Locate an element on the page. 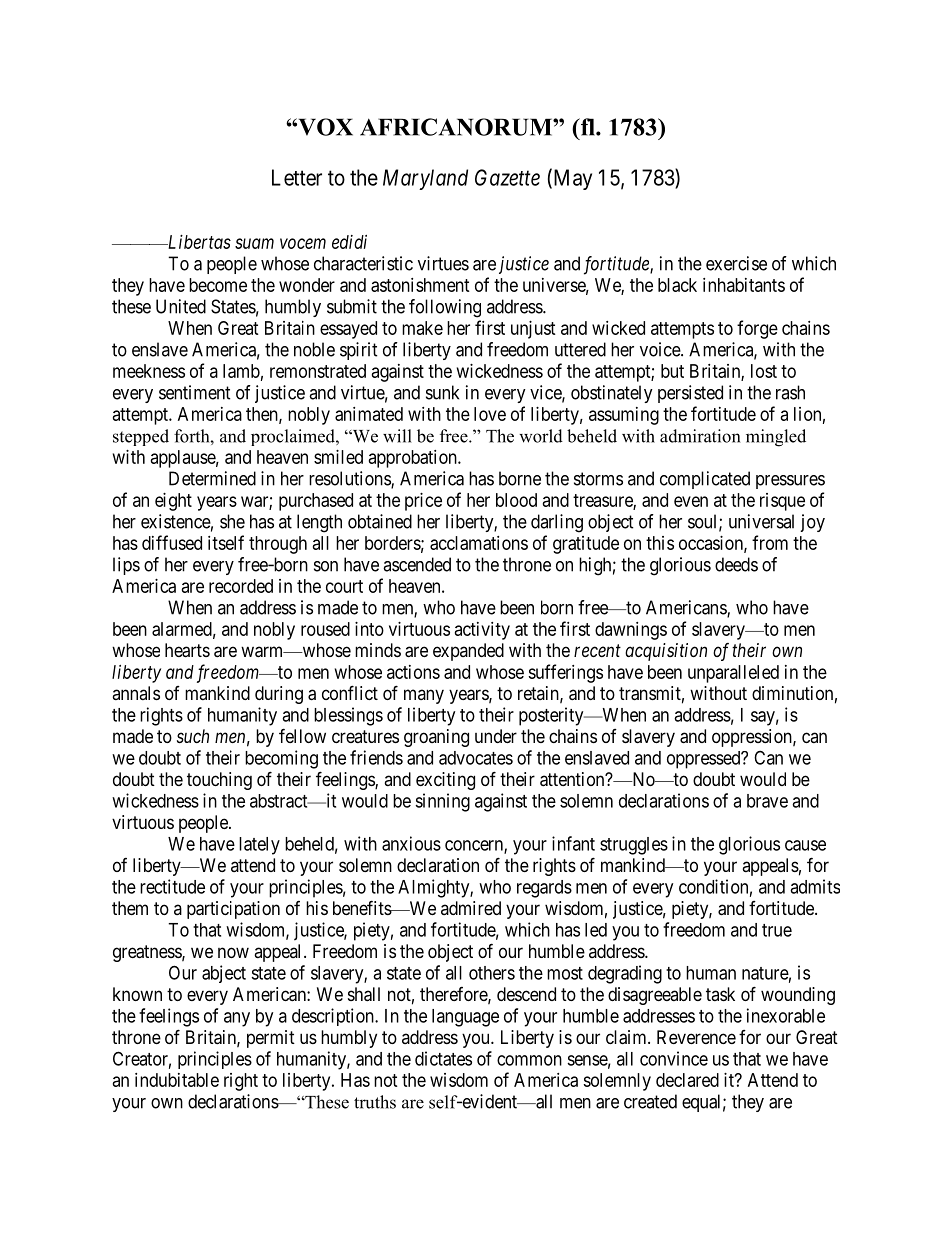 The image size is (952, 1233). activity is located at coordinates (482, 631).
